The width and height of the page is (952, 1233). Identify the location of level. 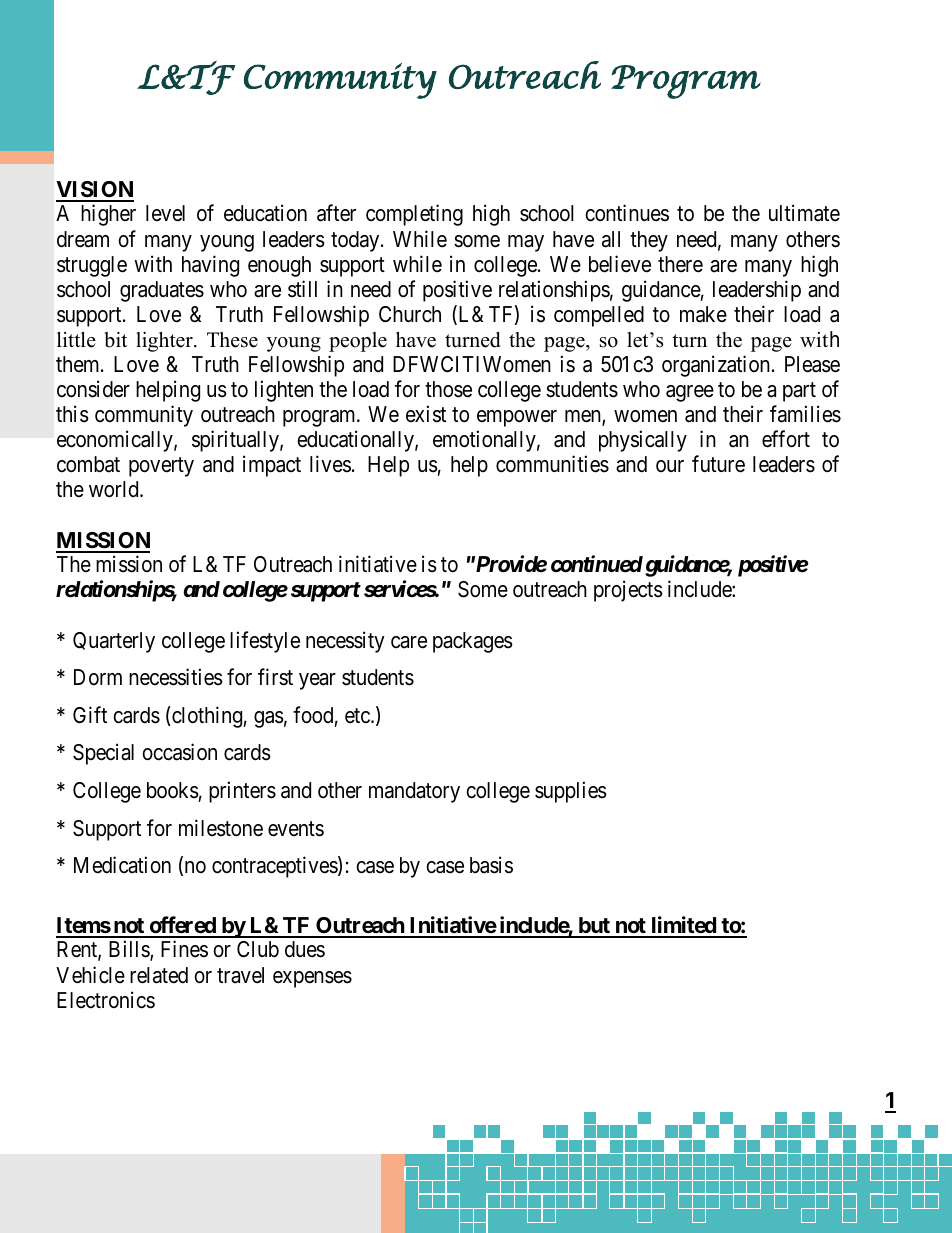
(165, 213).
